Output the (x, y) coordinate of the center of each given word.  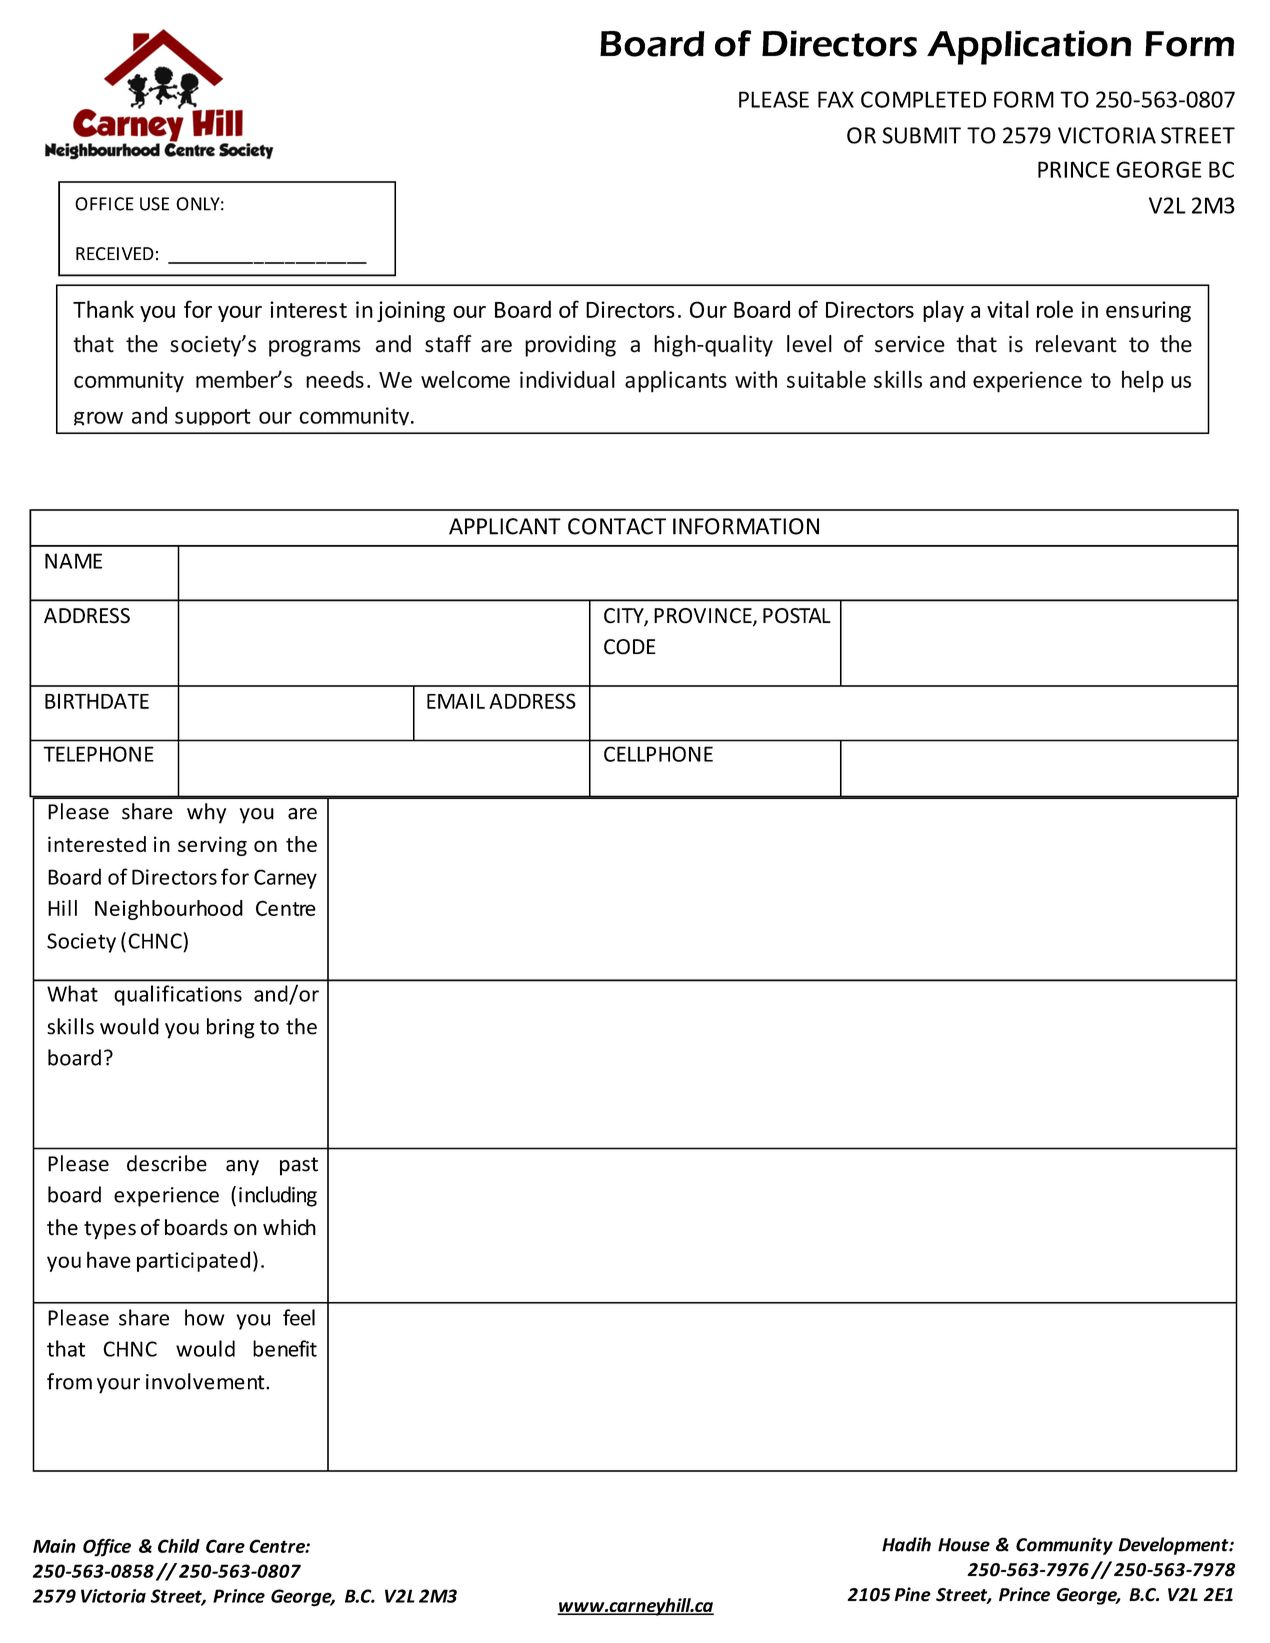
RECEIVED (115, 254)
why (206, 813)
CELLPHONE (658, 754)
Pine (912, 1594)
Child (179, 1546)
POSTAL (797, 616)
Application (1029, 47)
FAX (836, 99)
